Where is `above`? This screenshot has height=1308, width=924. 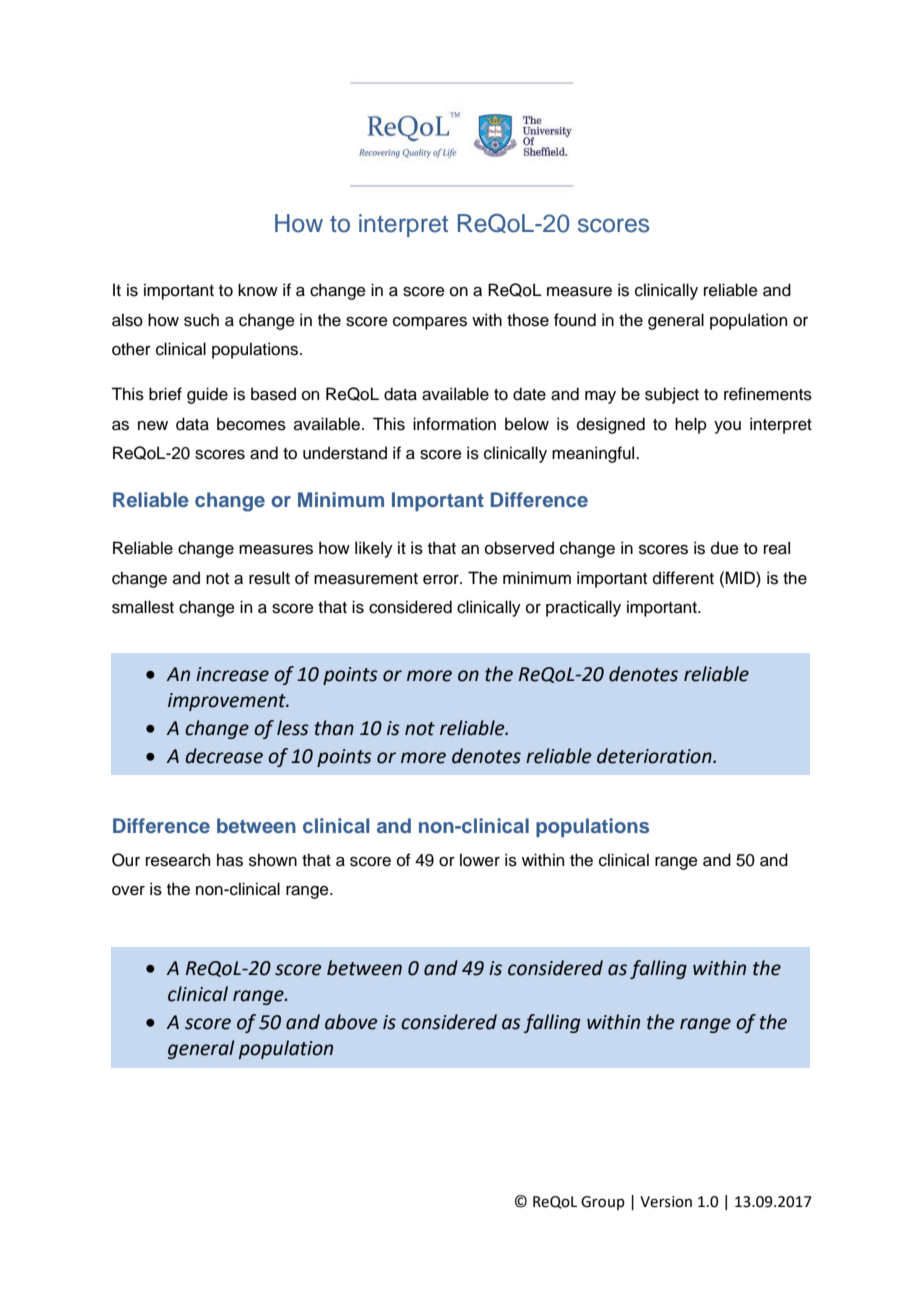 above is located at coordinates (351, 1022).
